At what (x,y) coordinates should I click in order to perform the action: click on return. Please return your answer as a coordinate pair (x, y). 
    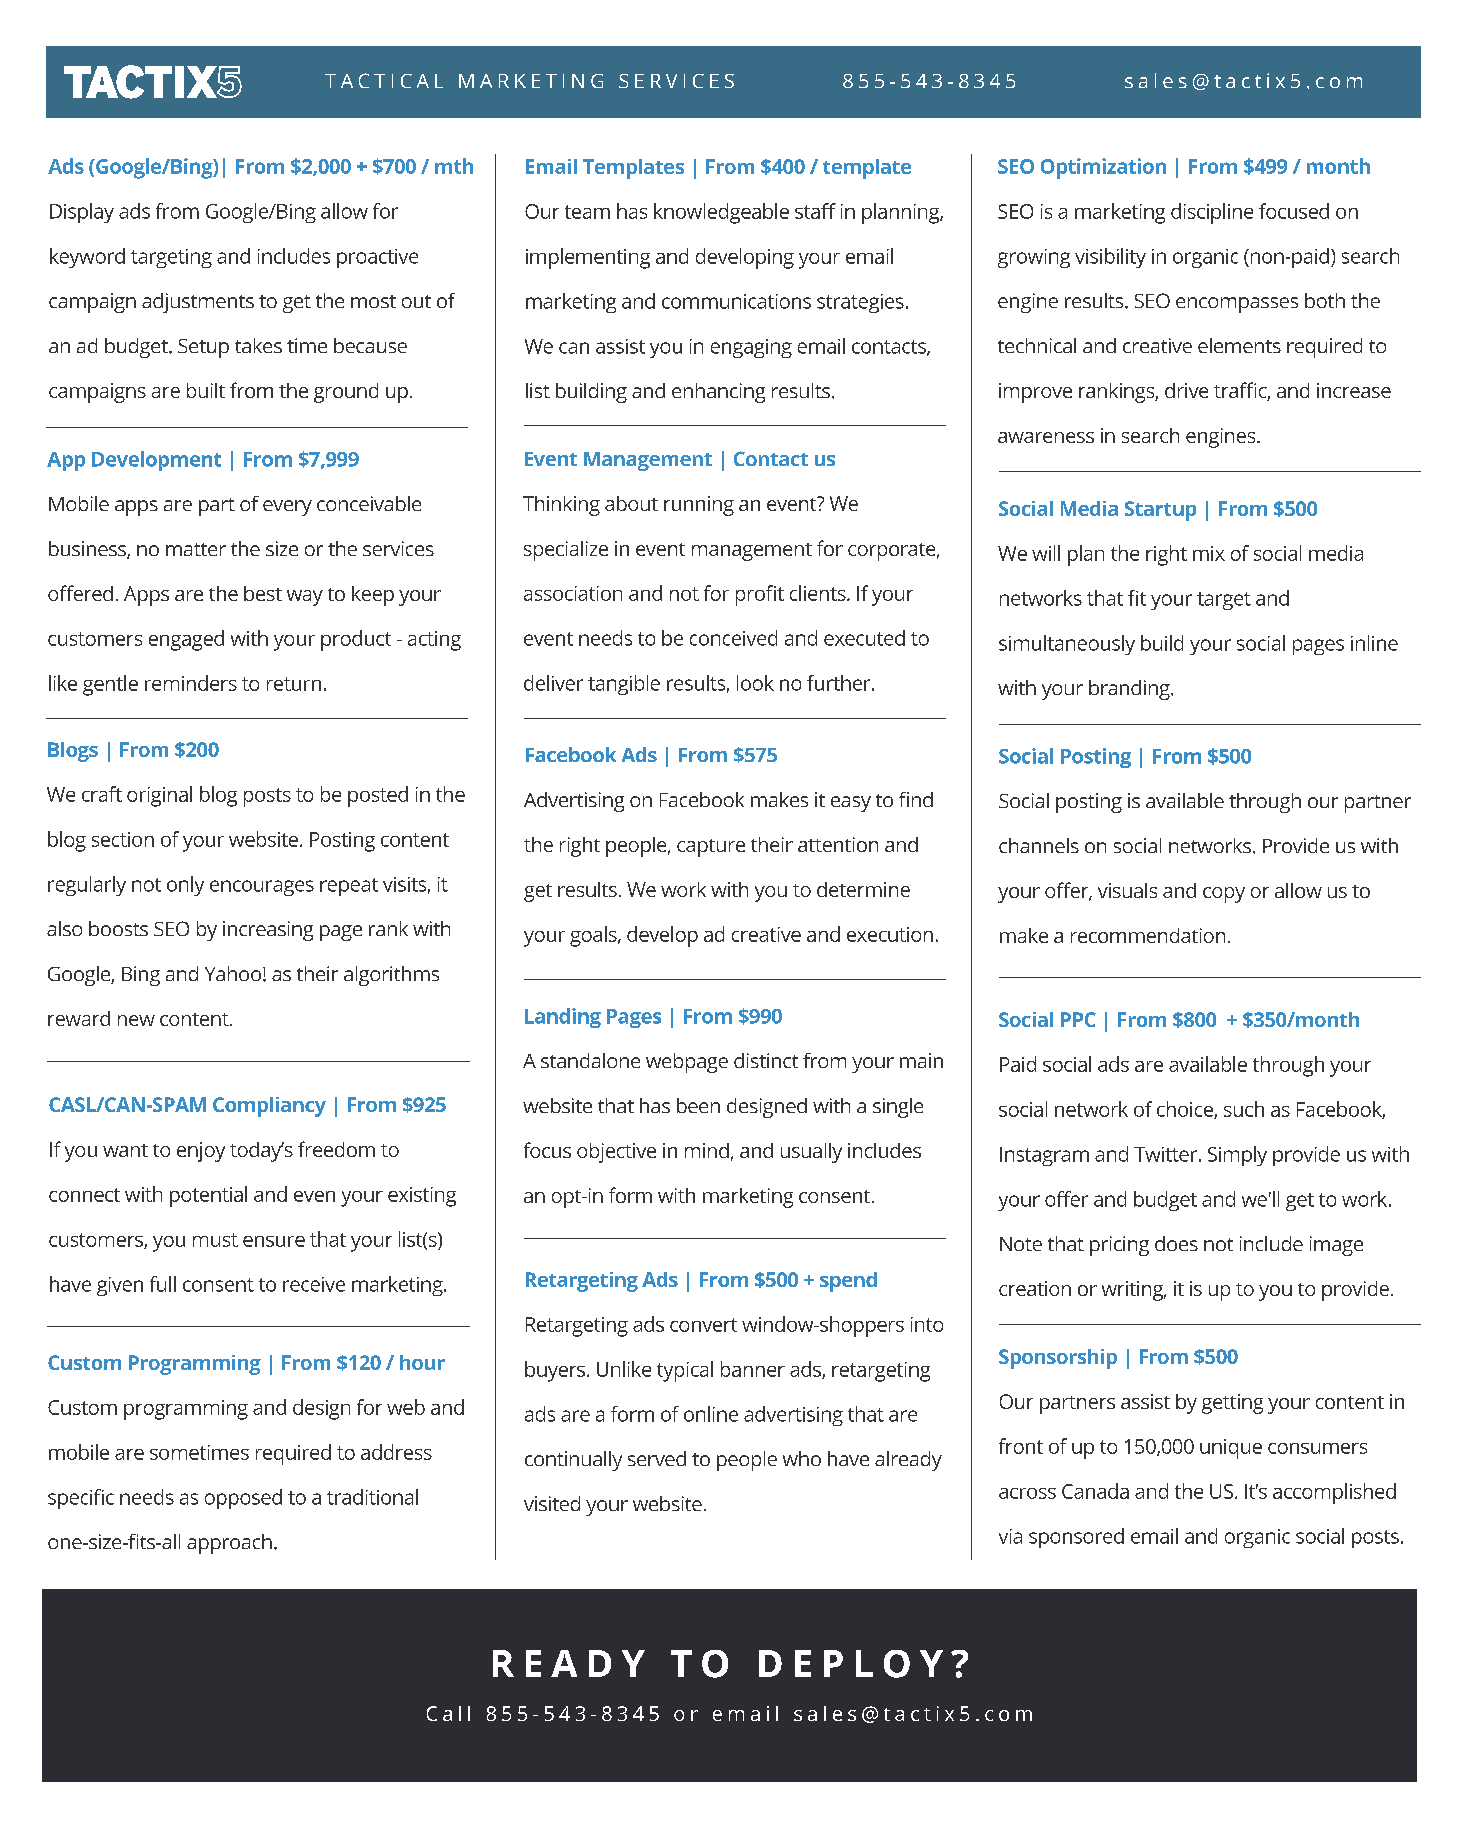
    Looking at the image, I should click on (294, 684).
